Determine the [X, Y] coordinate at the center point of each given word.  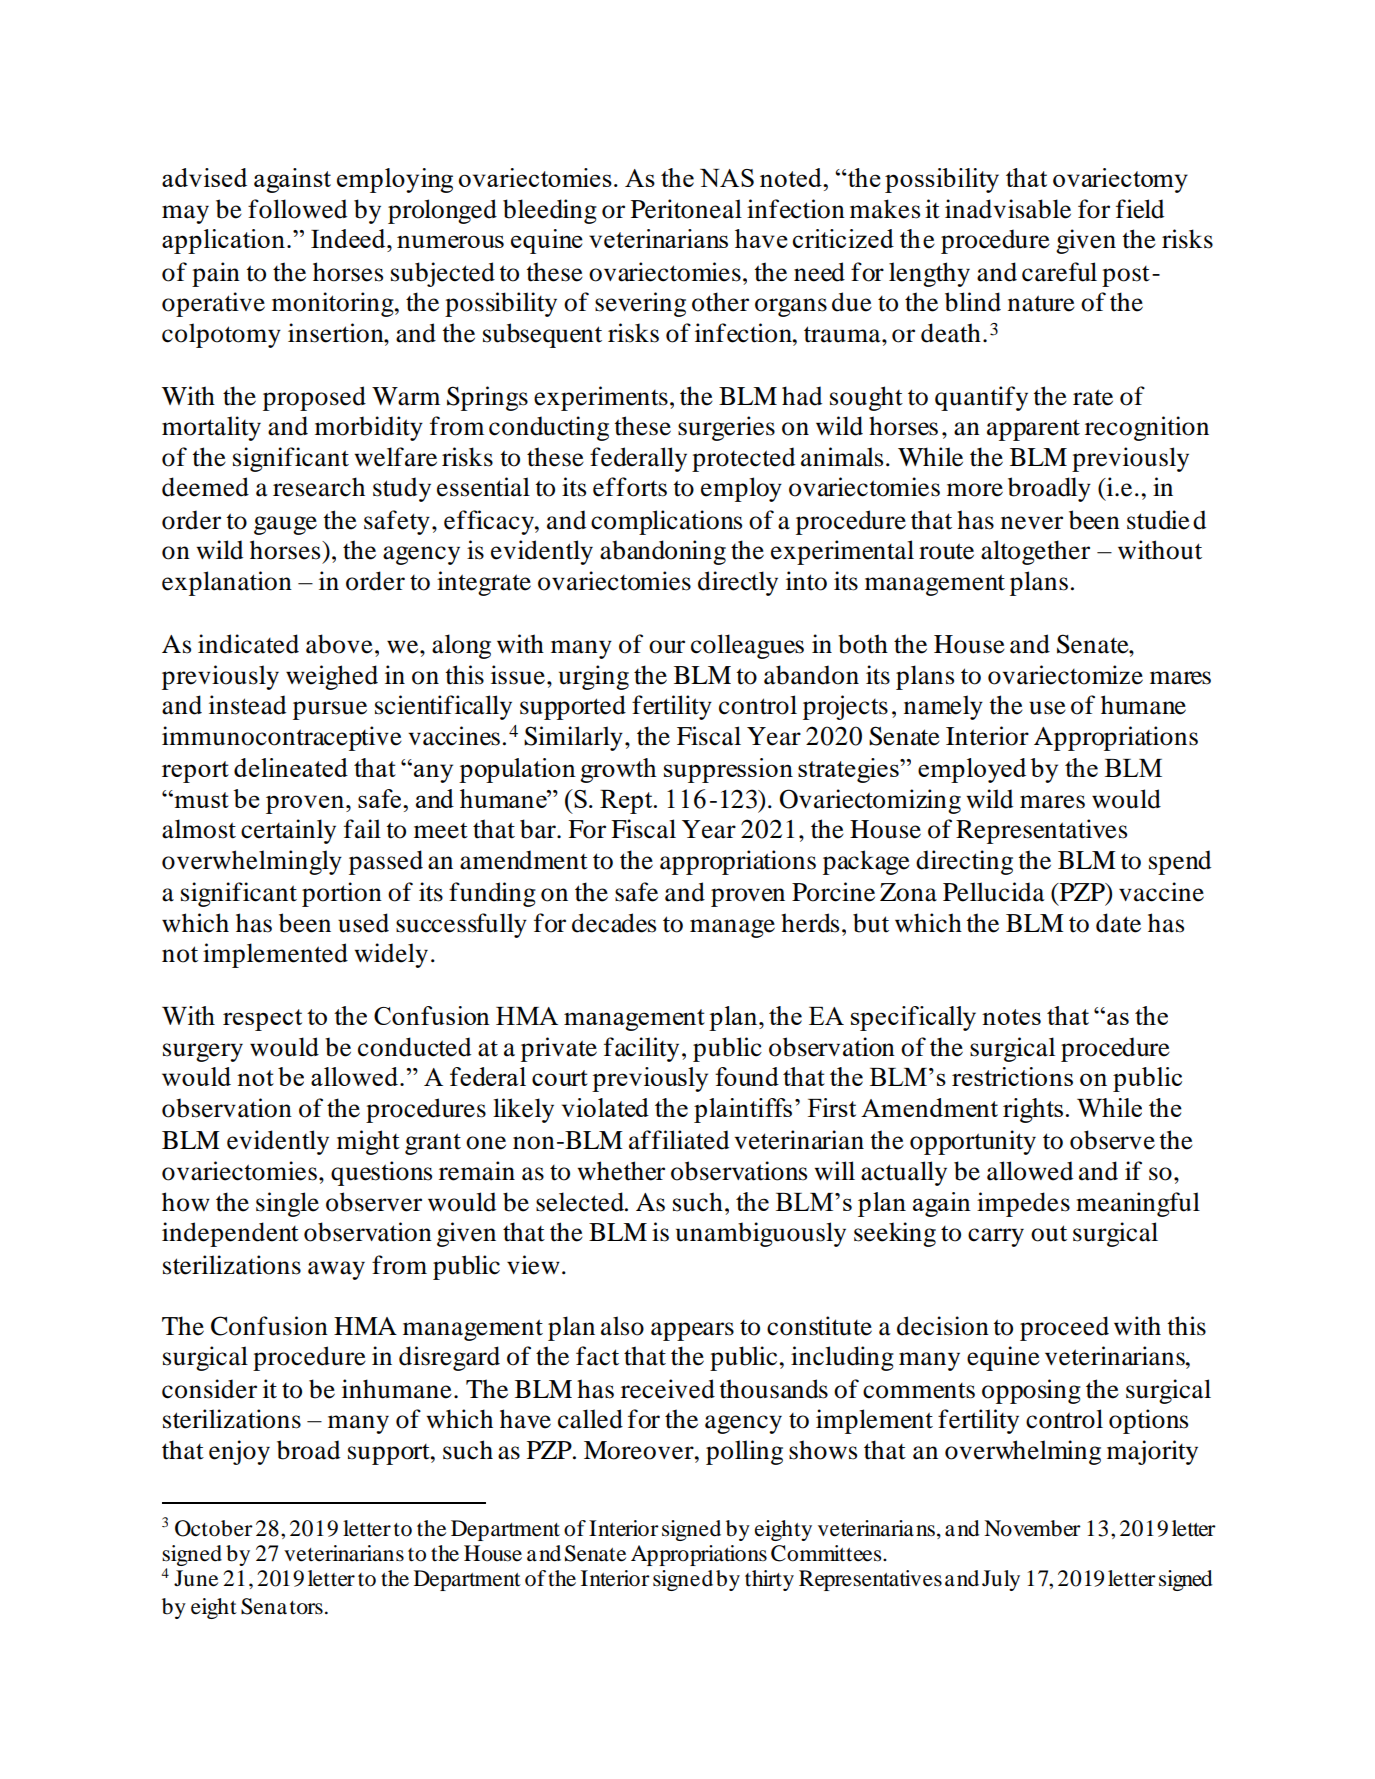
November [1032, 1528]
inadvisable [1008, 209]
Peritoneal [686, 209]
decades [614, 923]
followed [297, 209]
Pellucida [994, 892]
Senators [282, 1606]
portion [342, 894]
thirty [769, 1580]
